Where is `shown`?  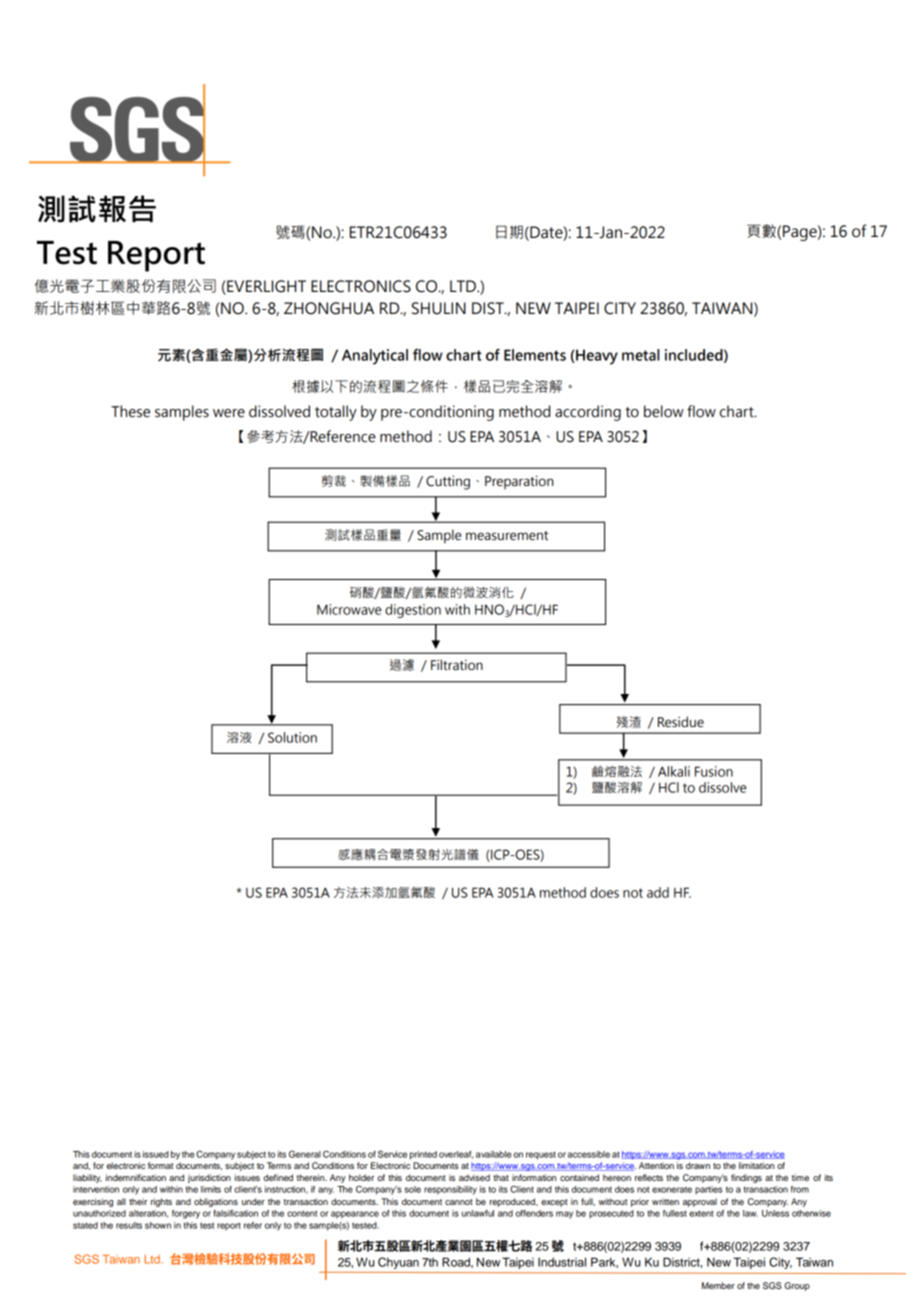 shown is located at coordinates (158, 1225).
